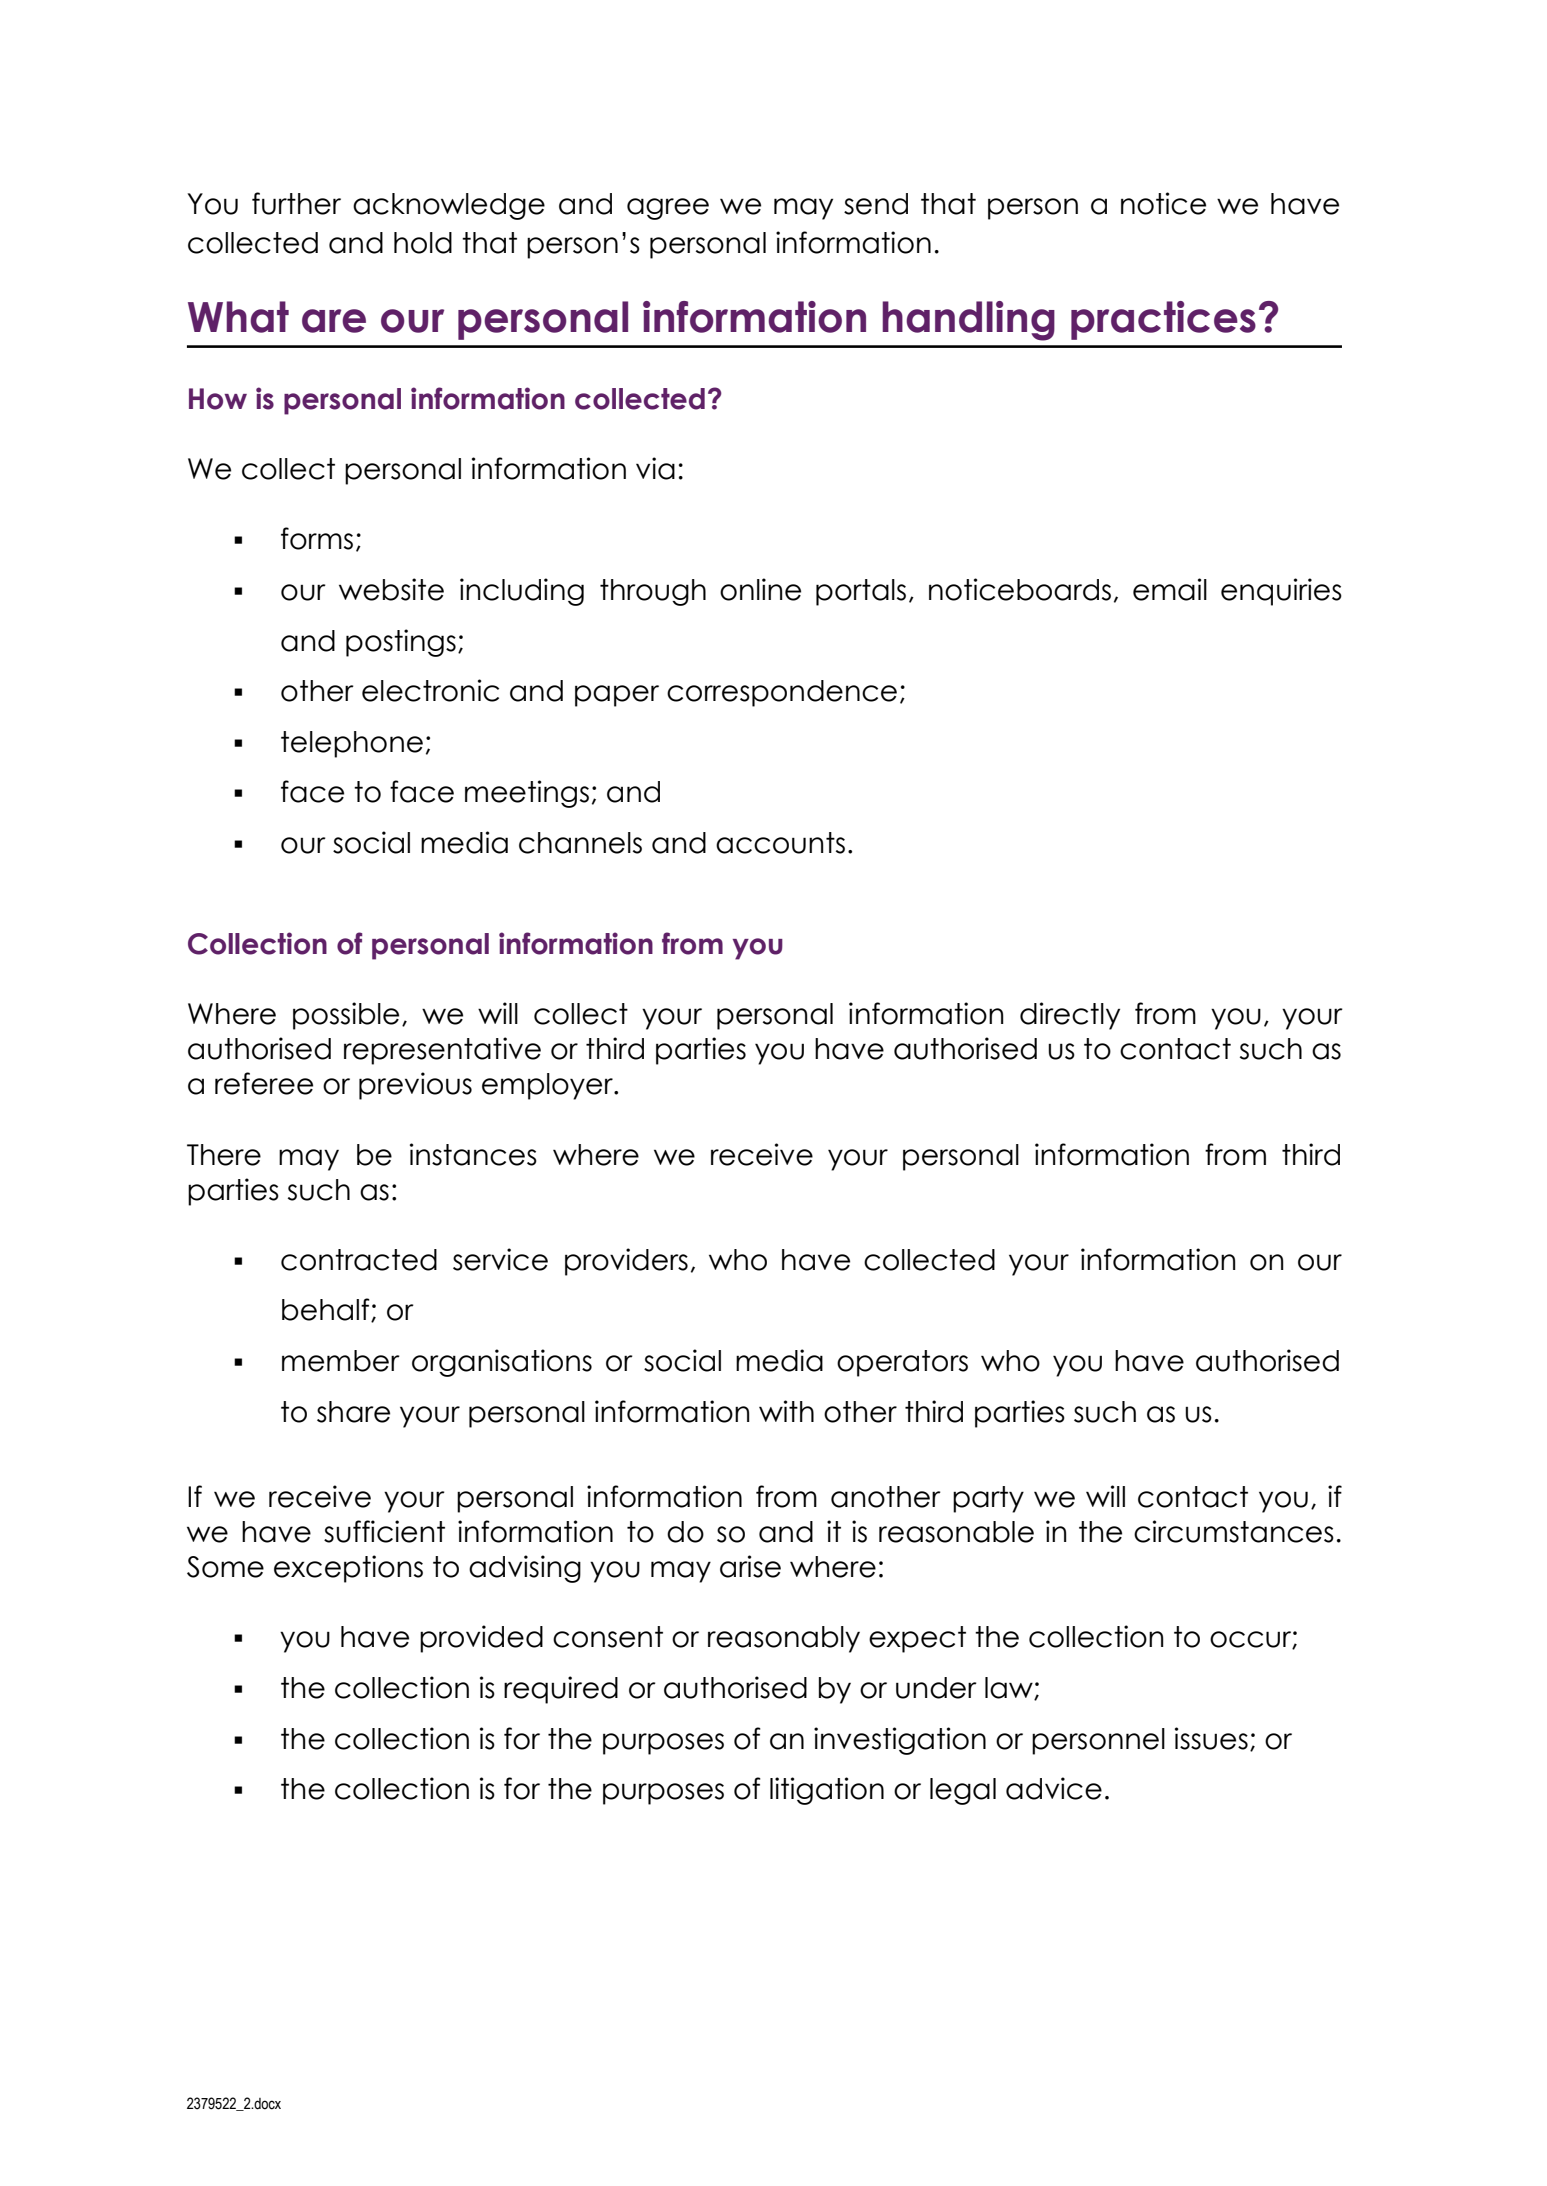 The height and width of the image is (2186, 1547). What do you see at coordinates (668, 209) in the image?
I see `agree` at bounding box center [668, 209].
